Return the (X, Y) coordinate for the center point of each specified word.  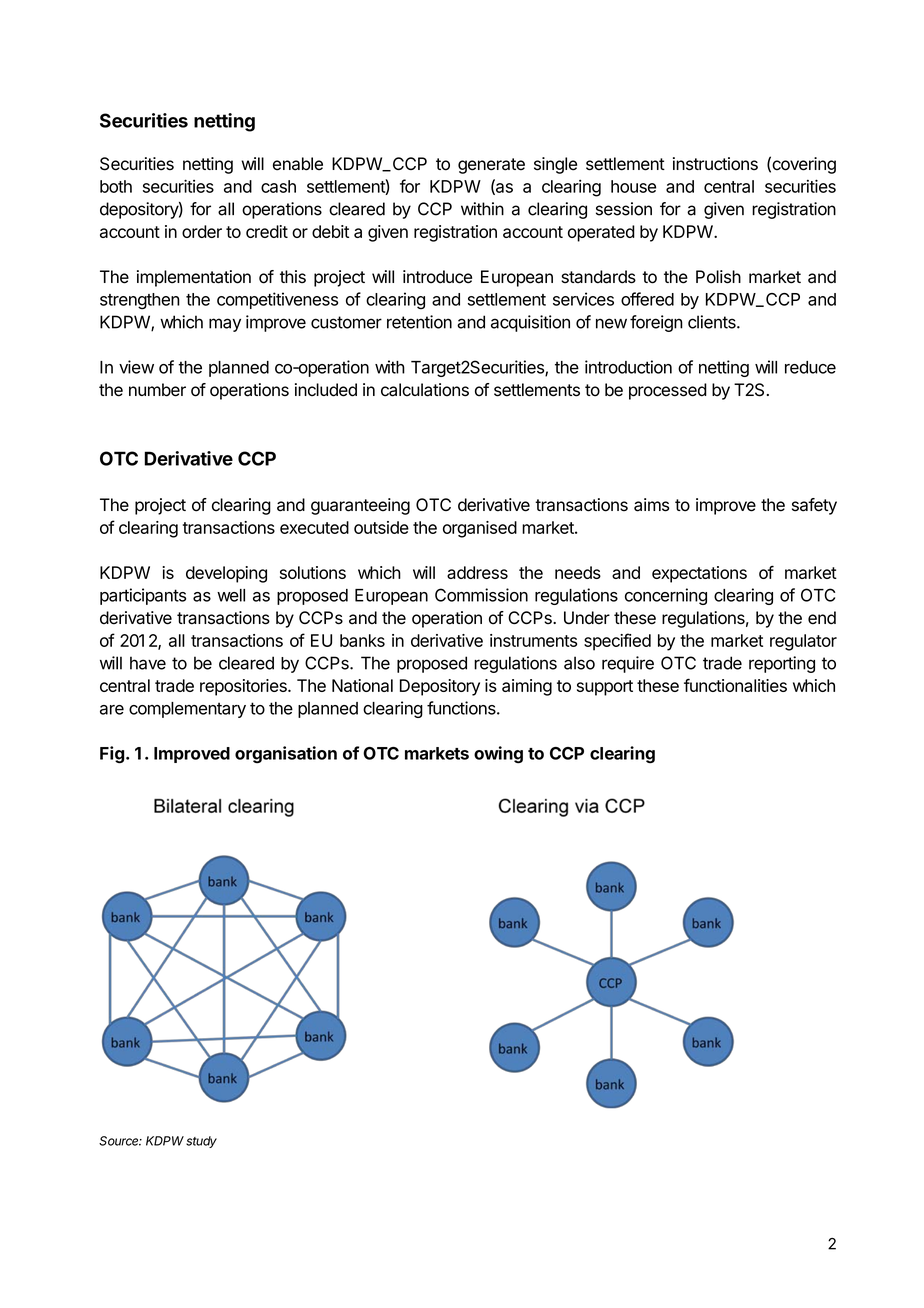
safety (814, 506)
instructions (715, 164)
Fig (112, 755)
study (201, 1142)
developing (226, 574)
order (202, 231)
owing (498, 755)
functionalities (735, 685)
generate (491, 166)
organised (480, 529)
